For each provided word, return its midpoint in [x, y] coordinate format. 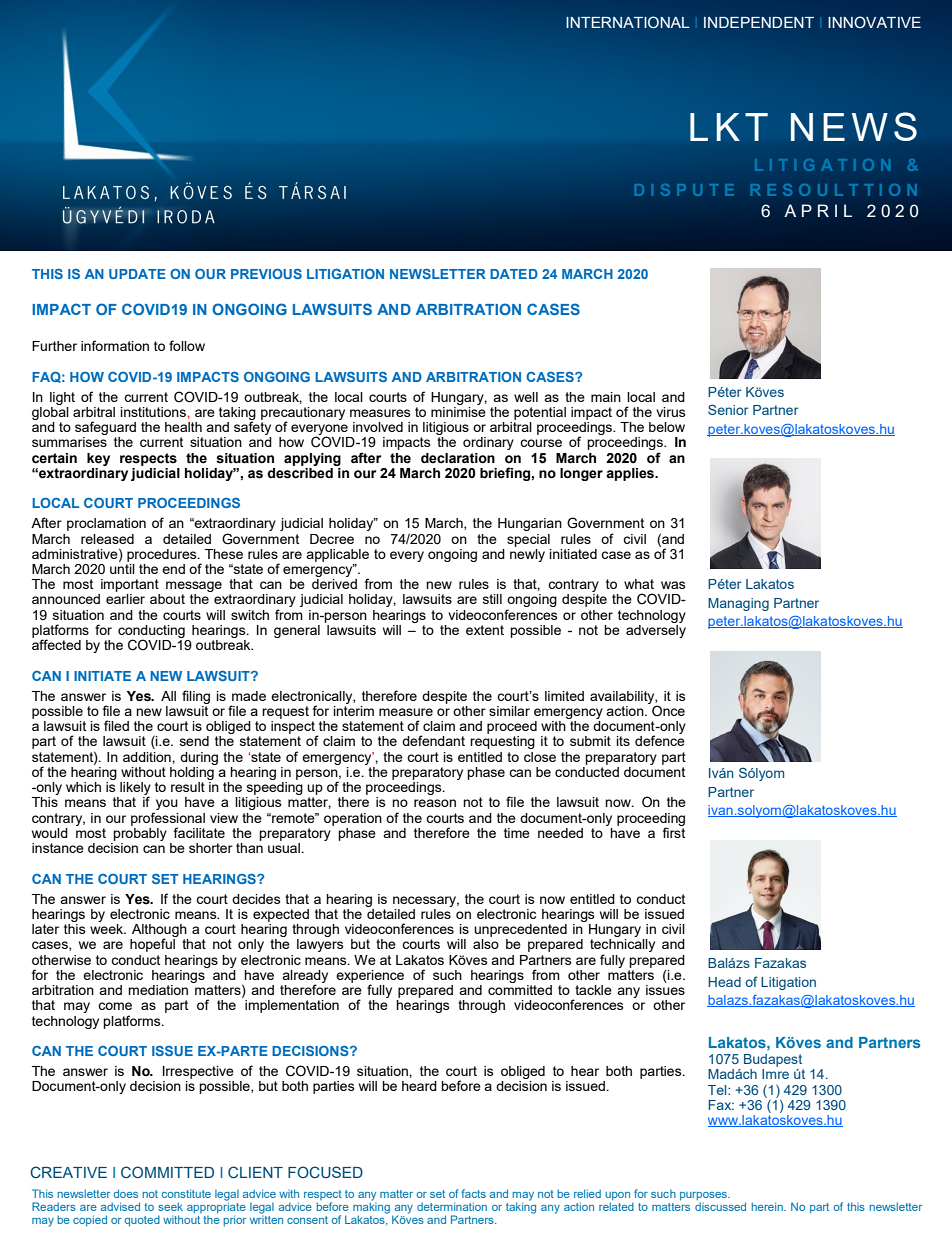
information [115, 345]
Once [667, 709]
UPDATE [137, 274]
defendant [433, 740]
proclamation [106, 524]
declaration [458, 458]
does [126, 1193]
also [486, 944]
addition [148, 757]
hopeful [152, 945]
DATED [514, 274]
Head [724, 982]
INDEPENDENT [759, 22]
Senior [728, 409]
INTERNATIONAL [627, 22]
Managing [738, 604]
